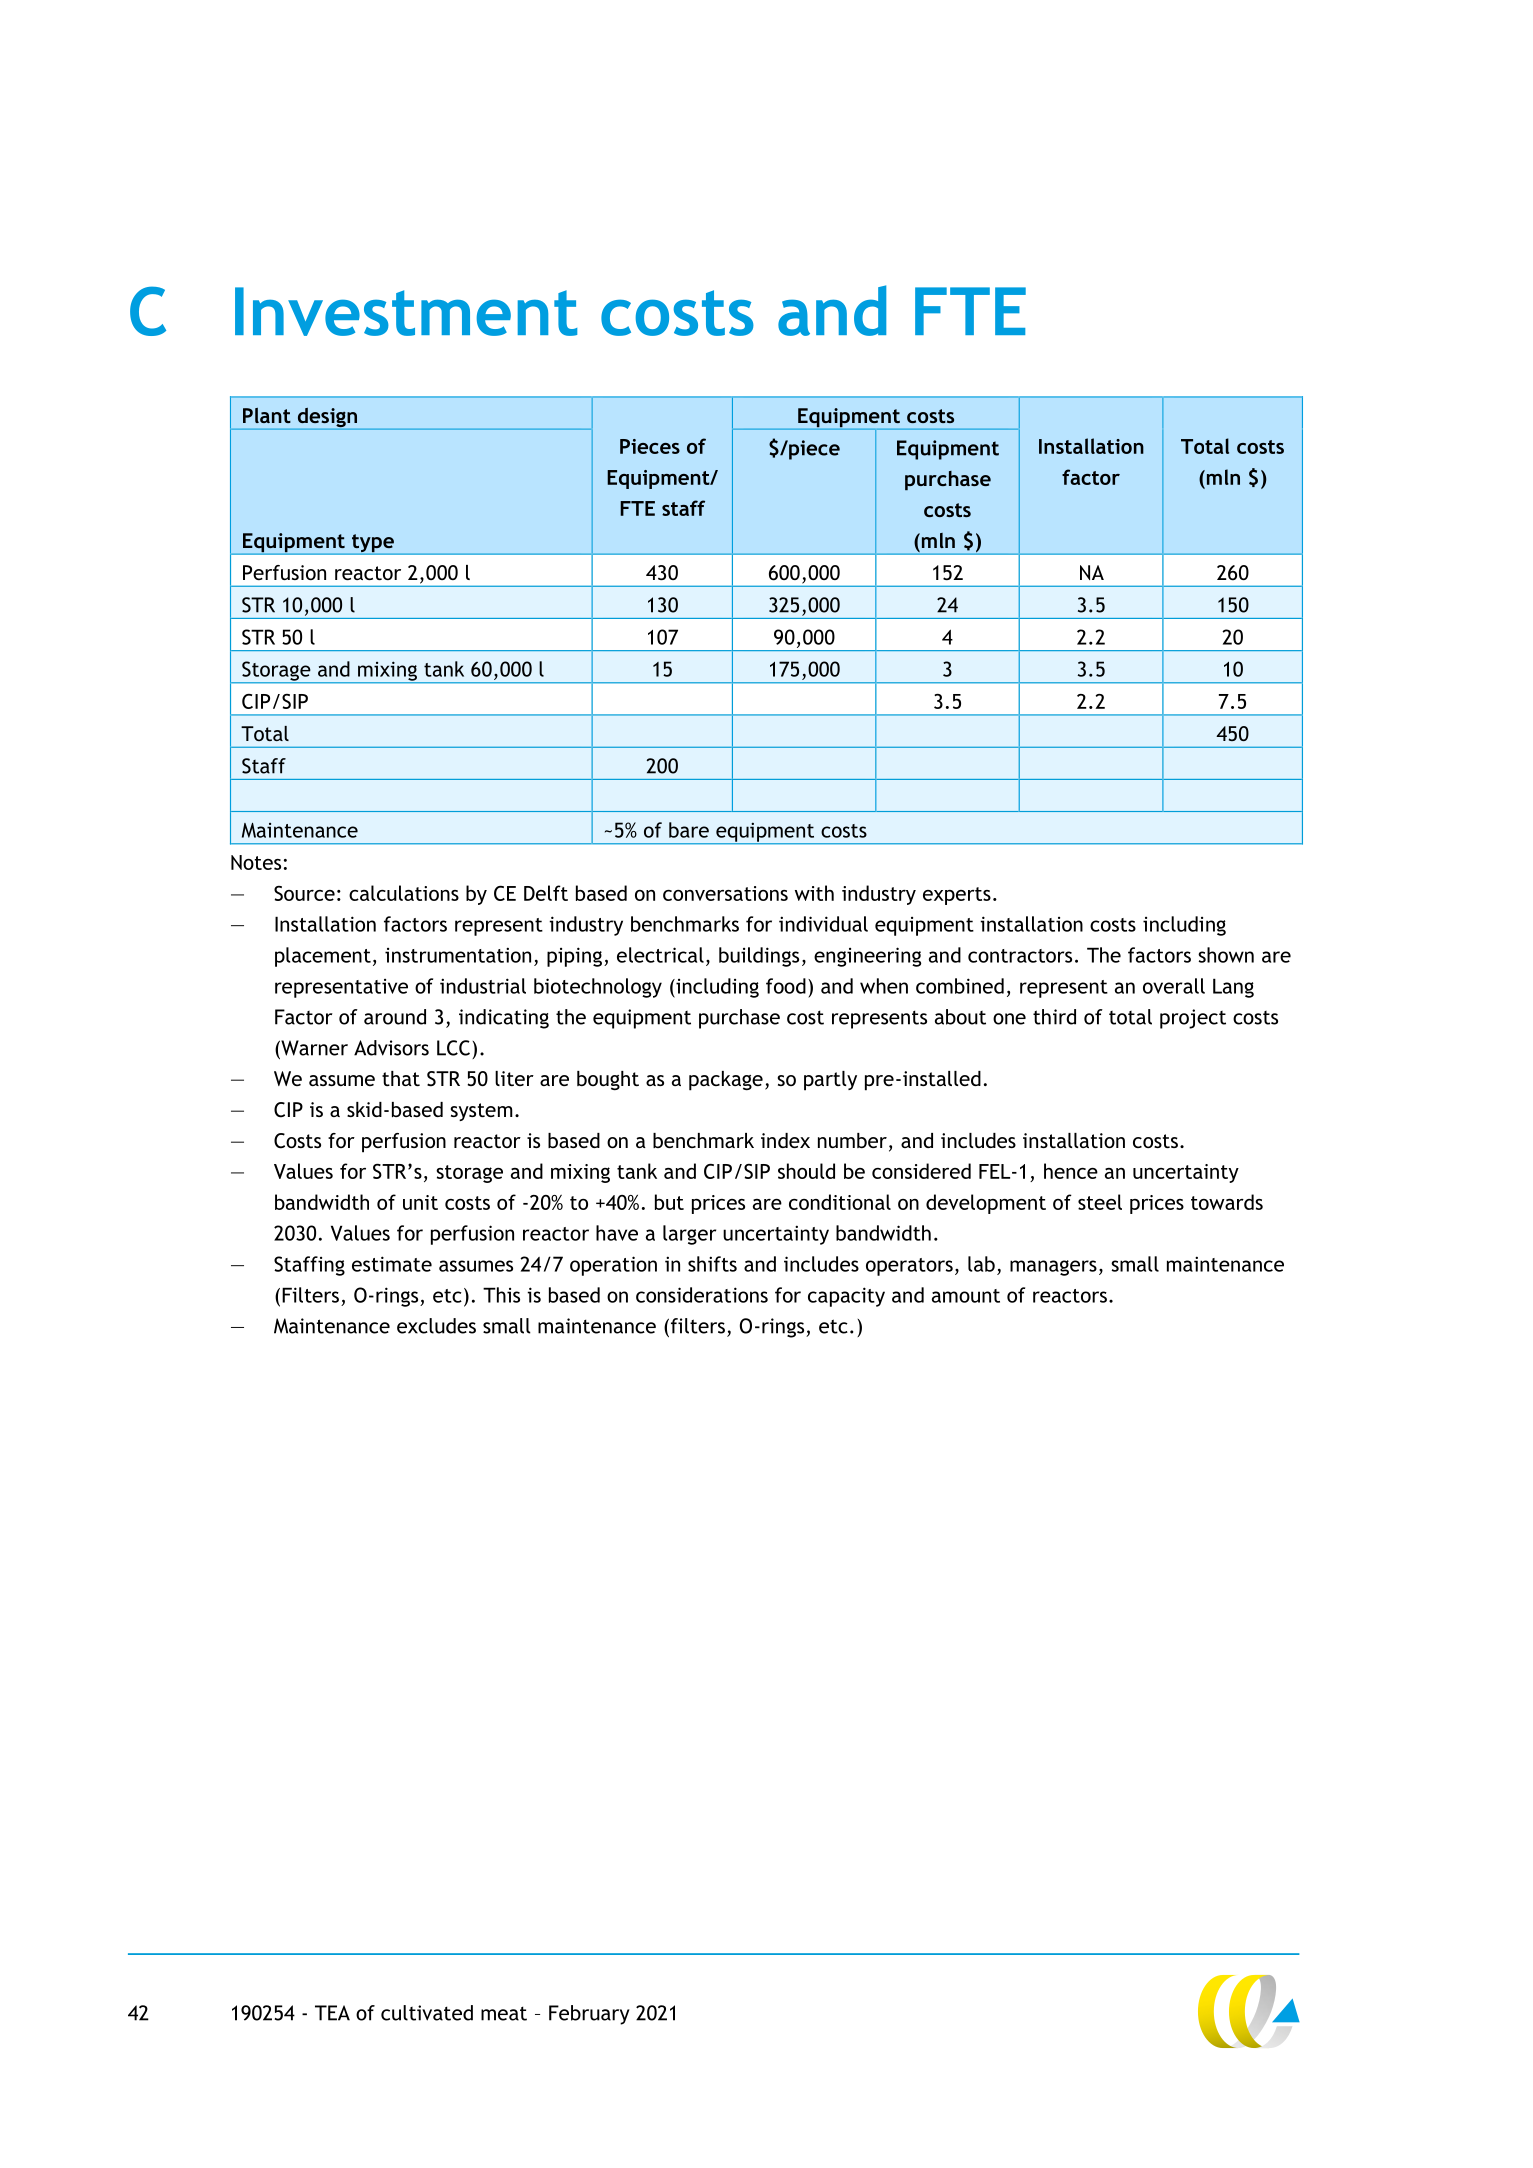 This image has height=2168, width=1533. Describe the element at coordinates (725, 893) in the image. I see `conversations` at that location.
